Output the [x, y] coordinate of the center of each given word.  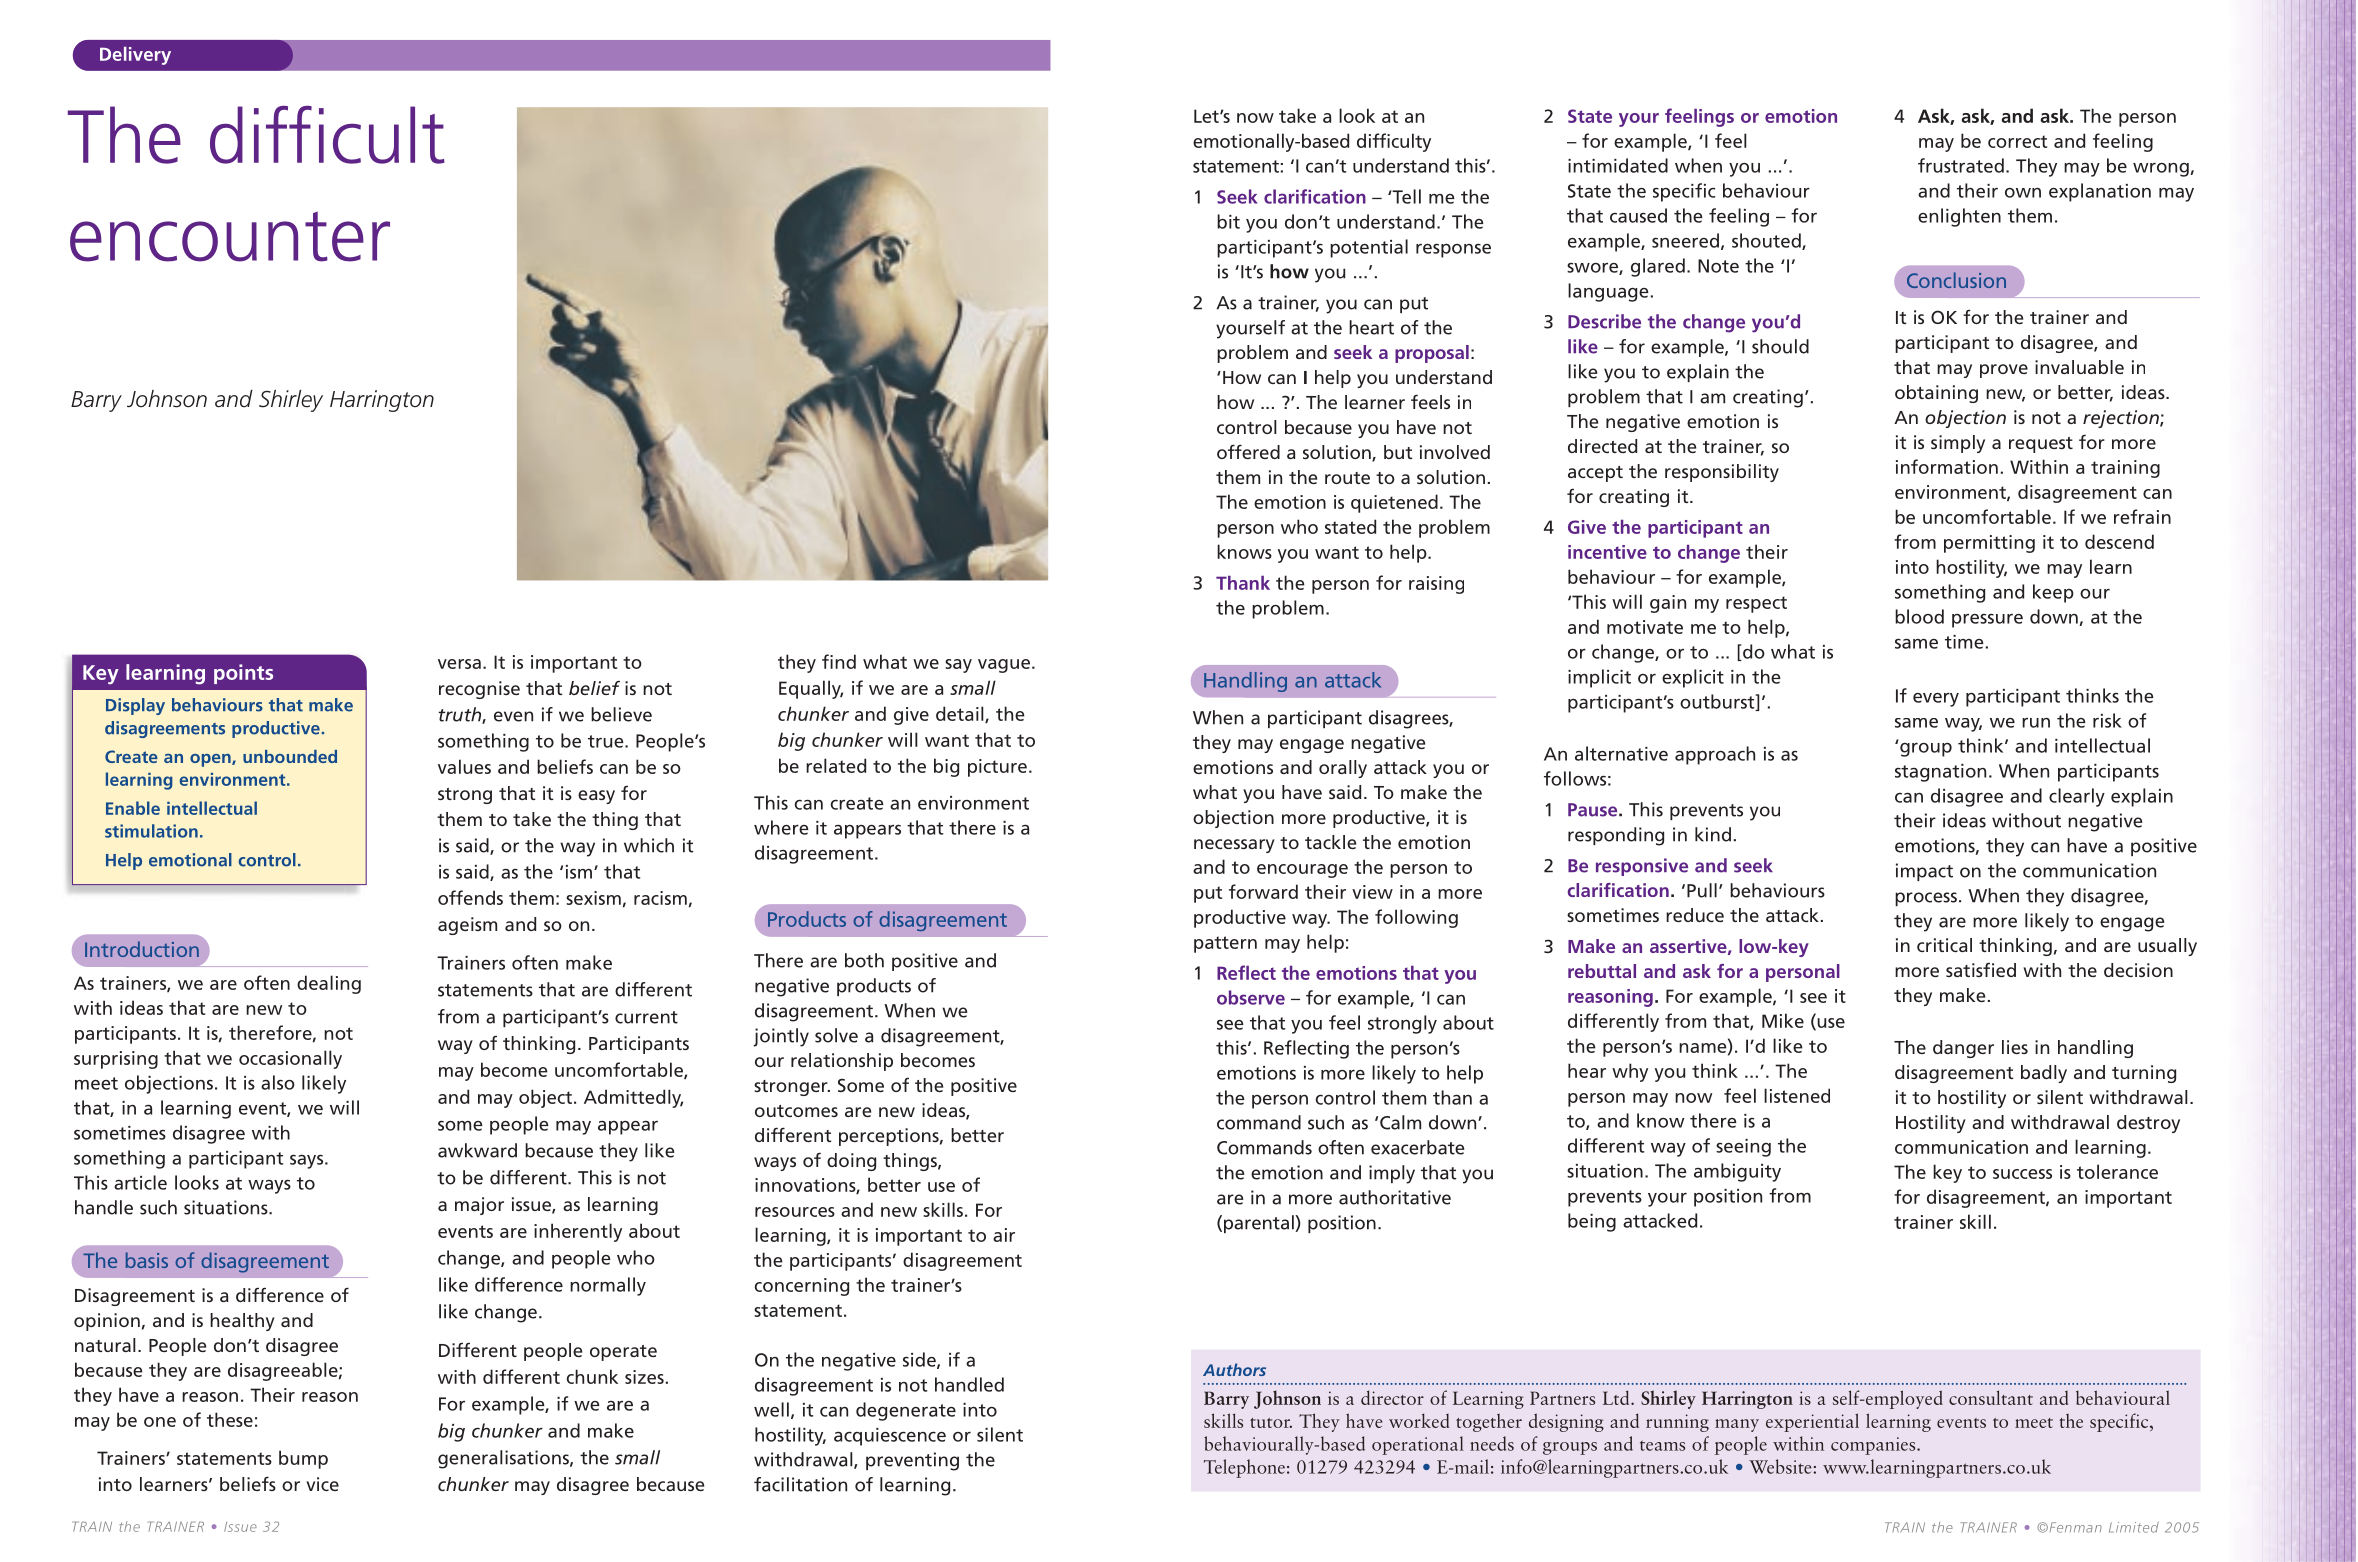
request [2041, 445]
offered [1248, 451]
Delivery [135, 56]
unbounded [290, 756]
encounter [230, 236]
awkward [477, 1150]
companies [1874, 1446]
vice [322, 1484]
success [2022, 1174]
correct [2017, 141]
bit [1228, 221]
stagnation [1940, 773]
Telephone [1244, 1468]
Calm [1400, 1122]
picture [997, 768]
